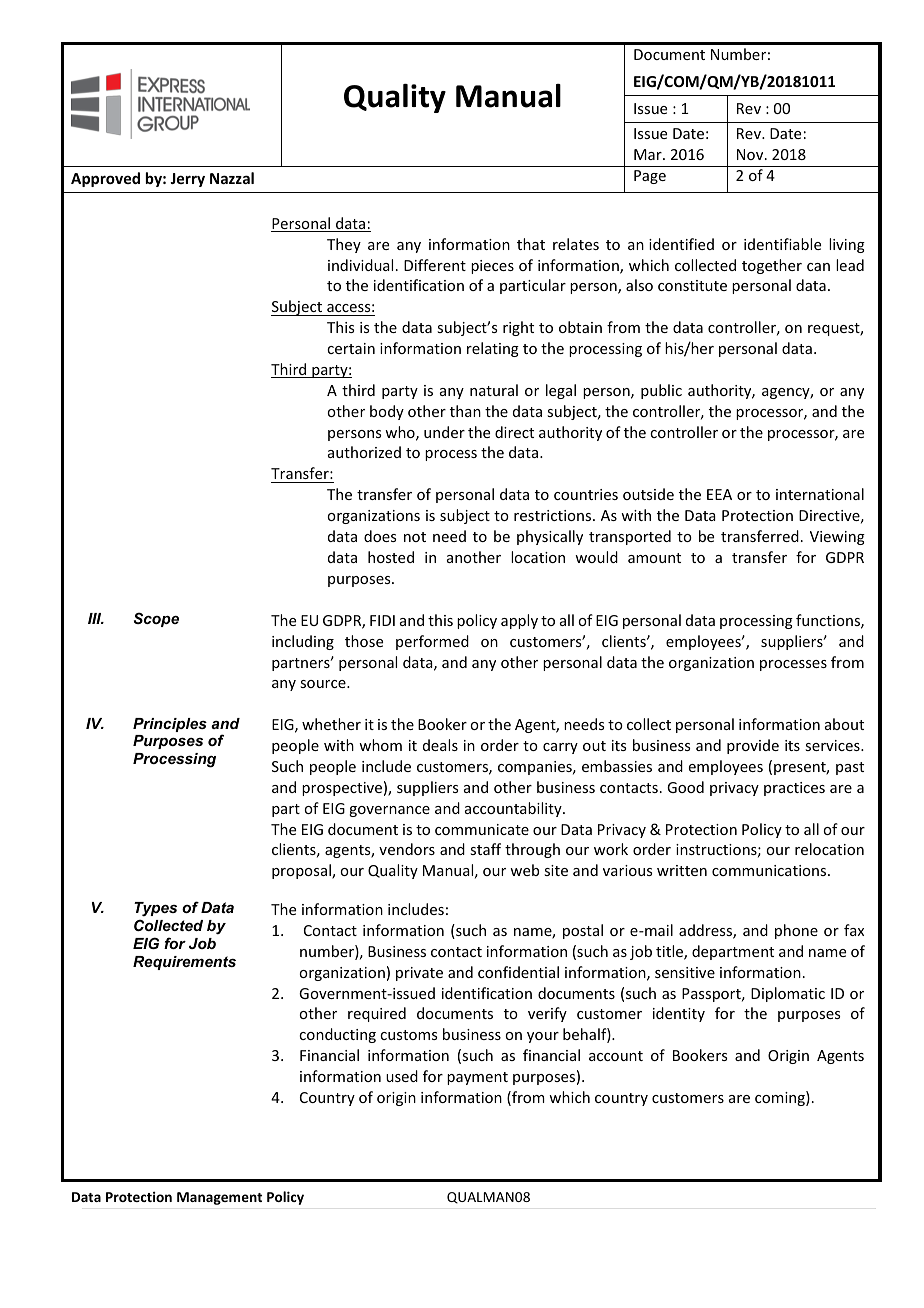 This screenshot has width=924, height=1308. What do you see at coordinates (796, 931) in the screenshot?
I see `phone` at bounding box center [796, 931].
